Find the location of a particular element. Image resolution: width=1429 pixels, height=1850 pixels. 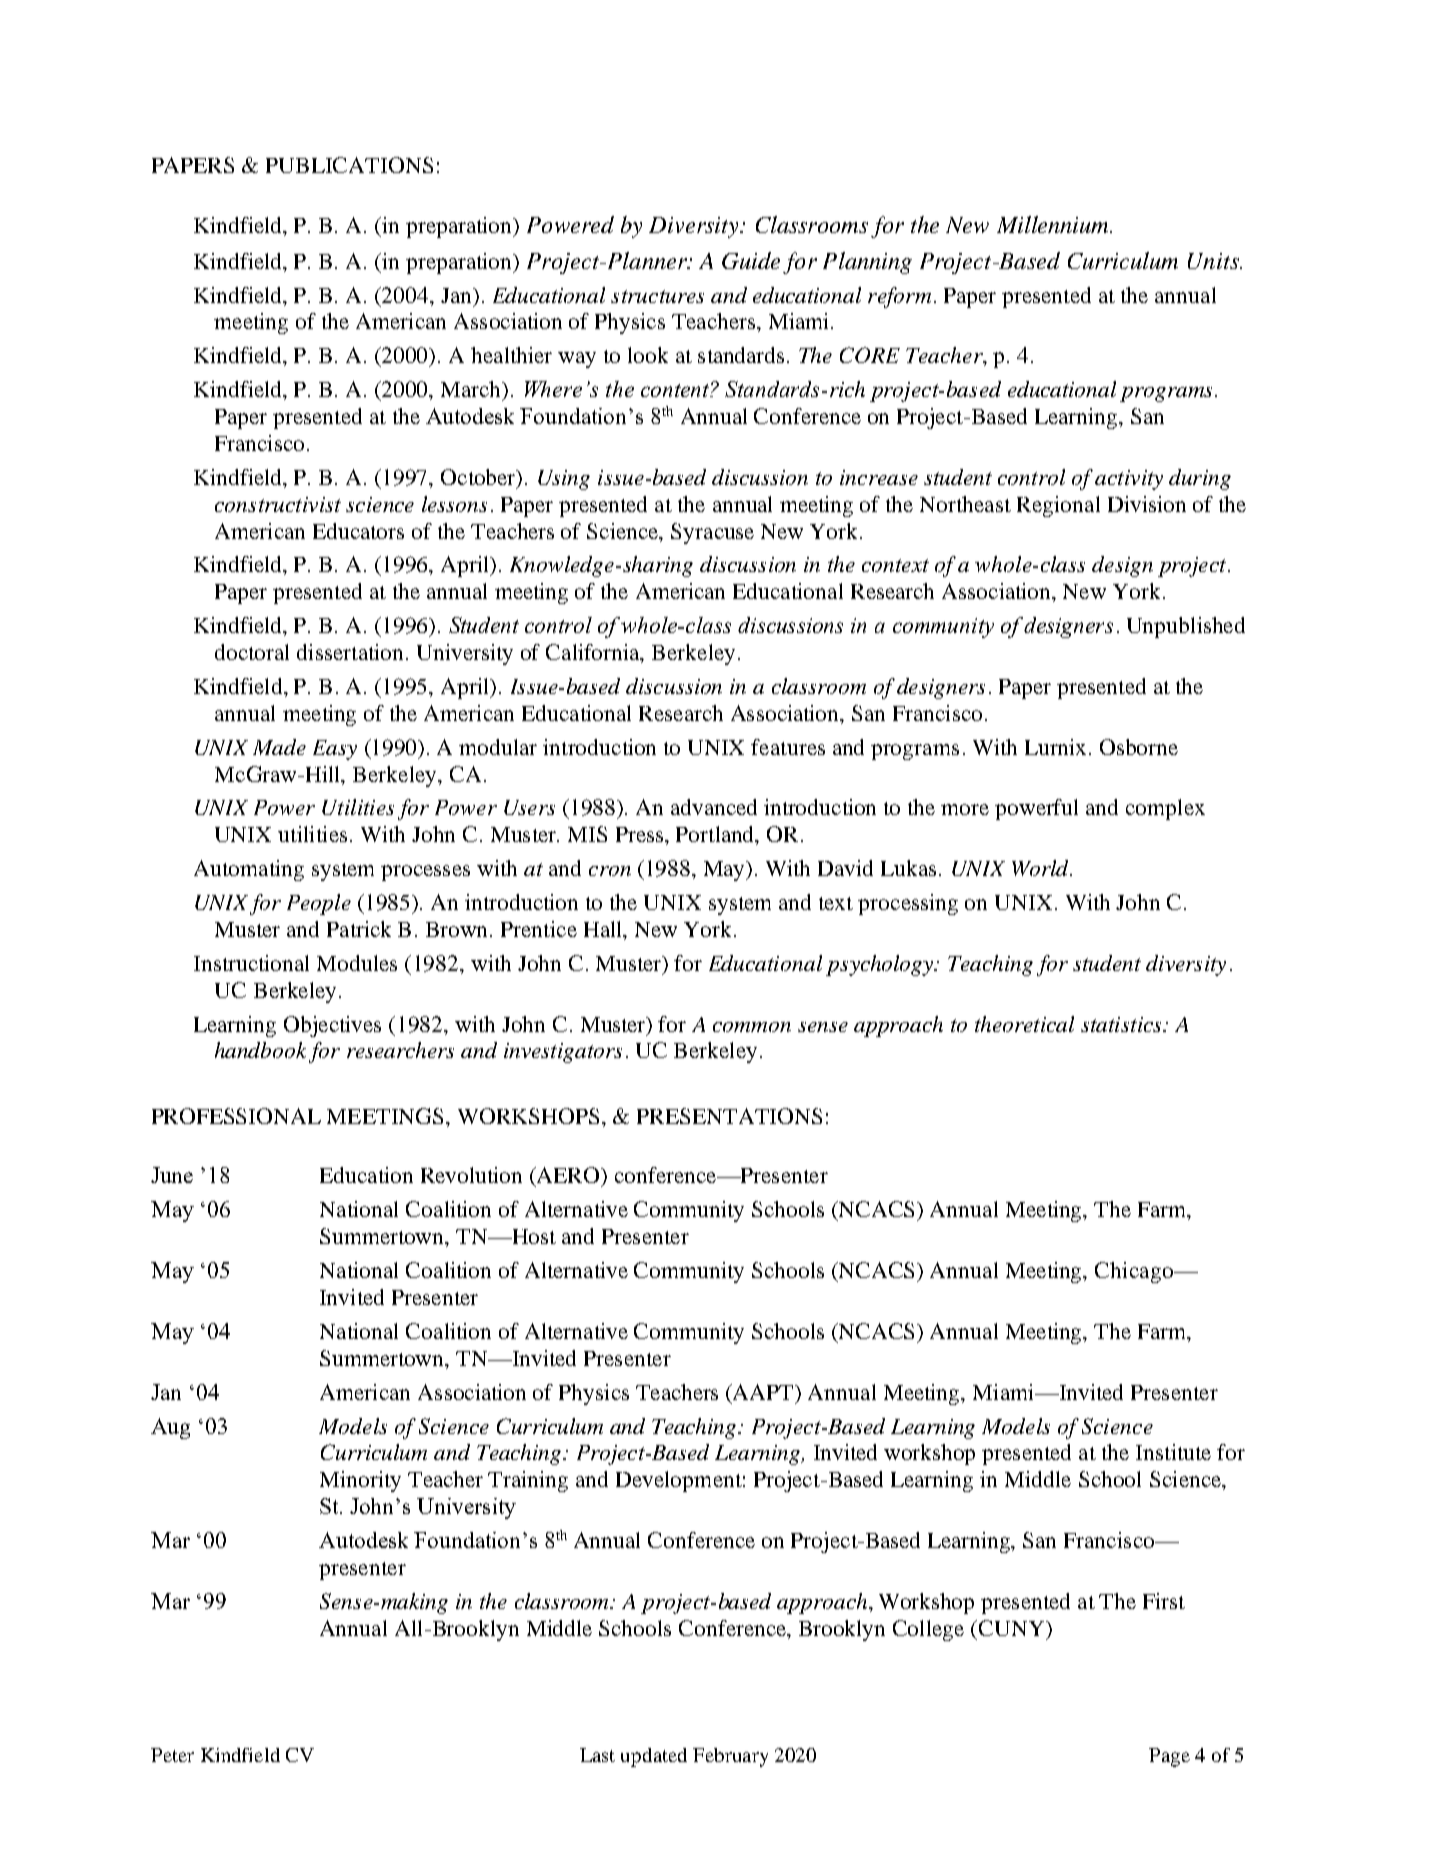

Guide is located at coordinates (751, 260).
